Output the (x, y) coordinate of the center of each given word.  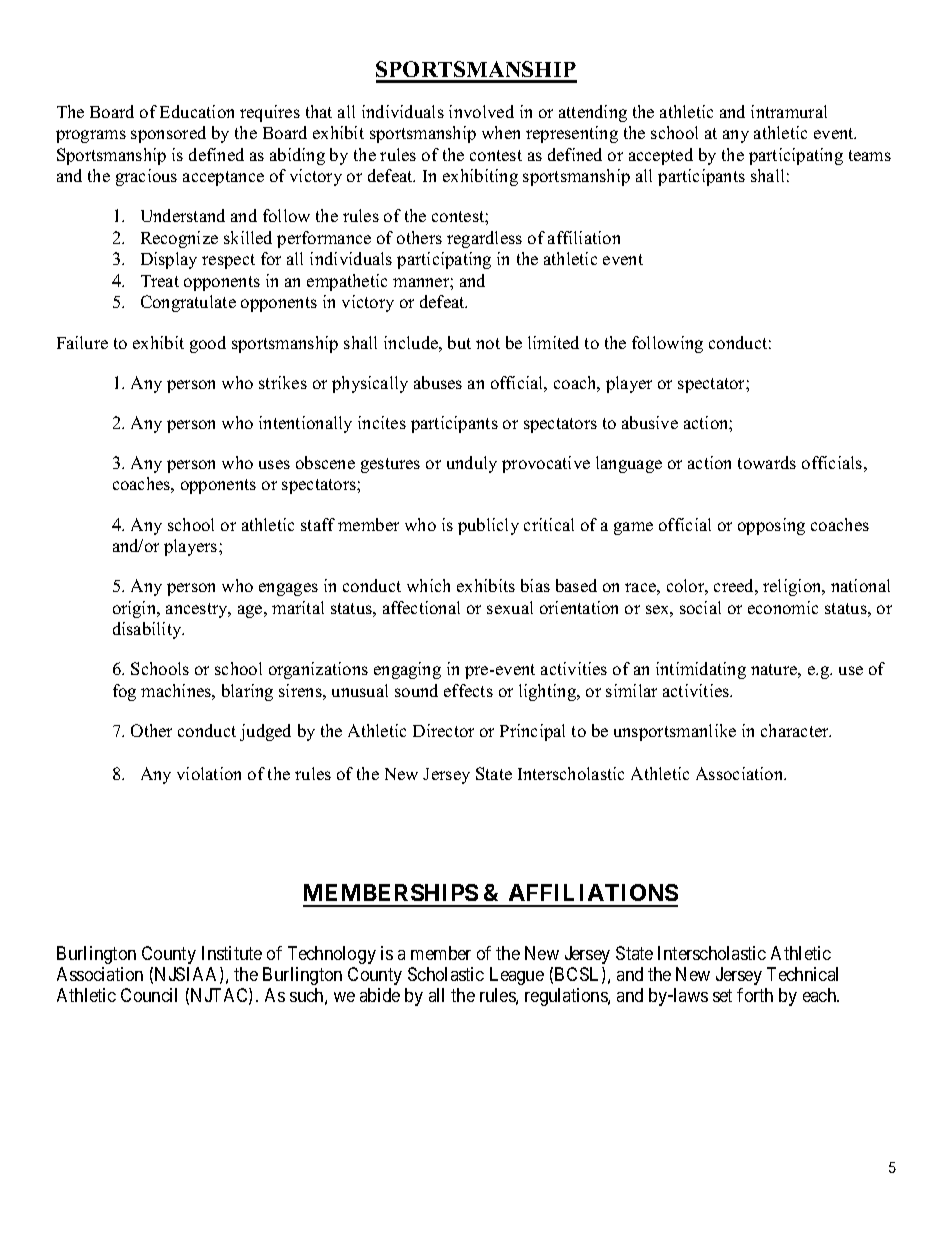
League (517, 976)
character (796, 730)
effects (468, 690)
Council (149, 995)
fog (124, 692)
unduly (472, 464)
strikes (283, 382)
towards (767, 462)
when (501, 132)
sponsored (168, 134)
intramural (789, 111)
